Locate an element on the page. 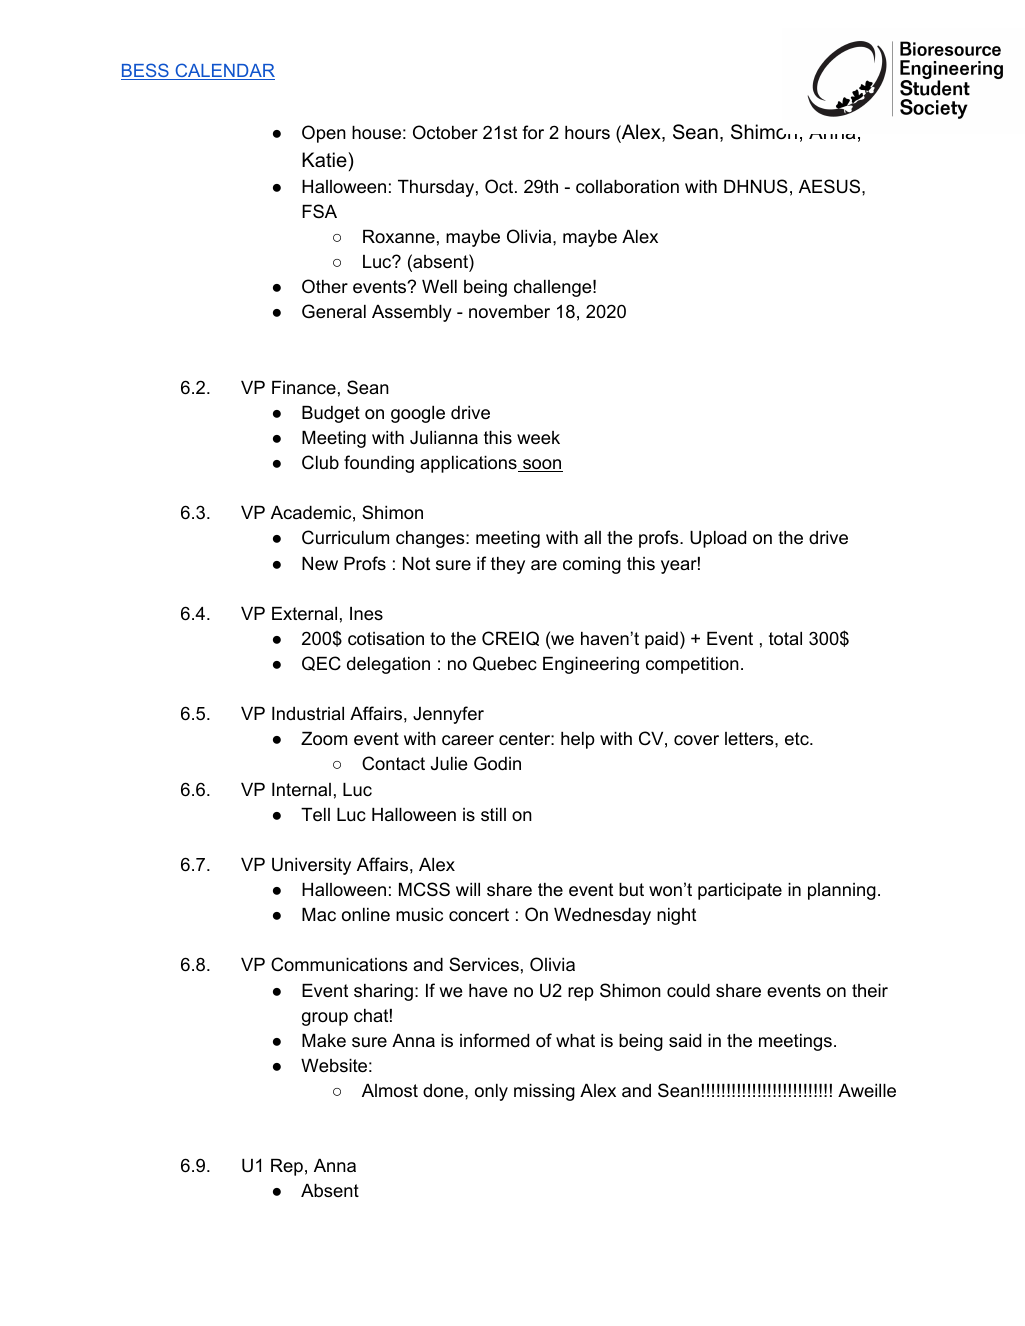 The height and width of the document is (1326, 1025). October is located at coordinates (445, 132).
